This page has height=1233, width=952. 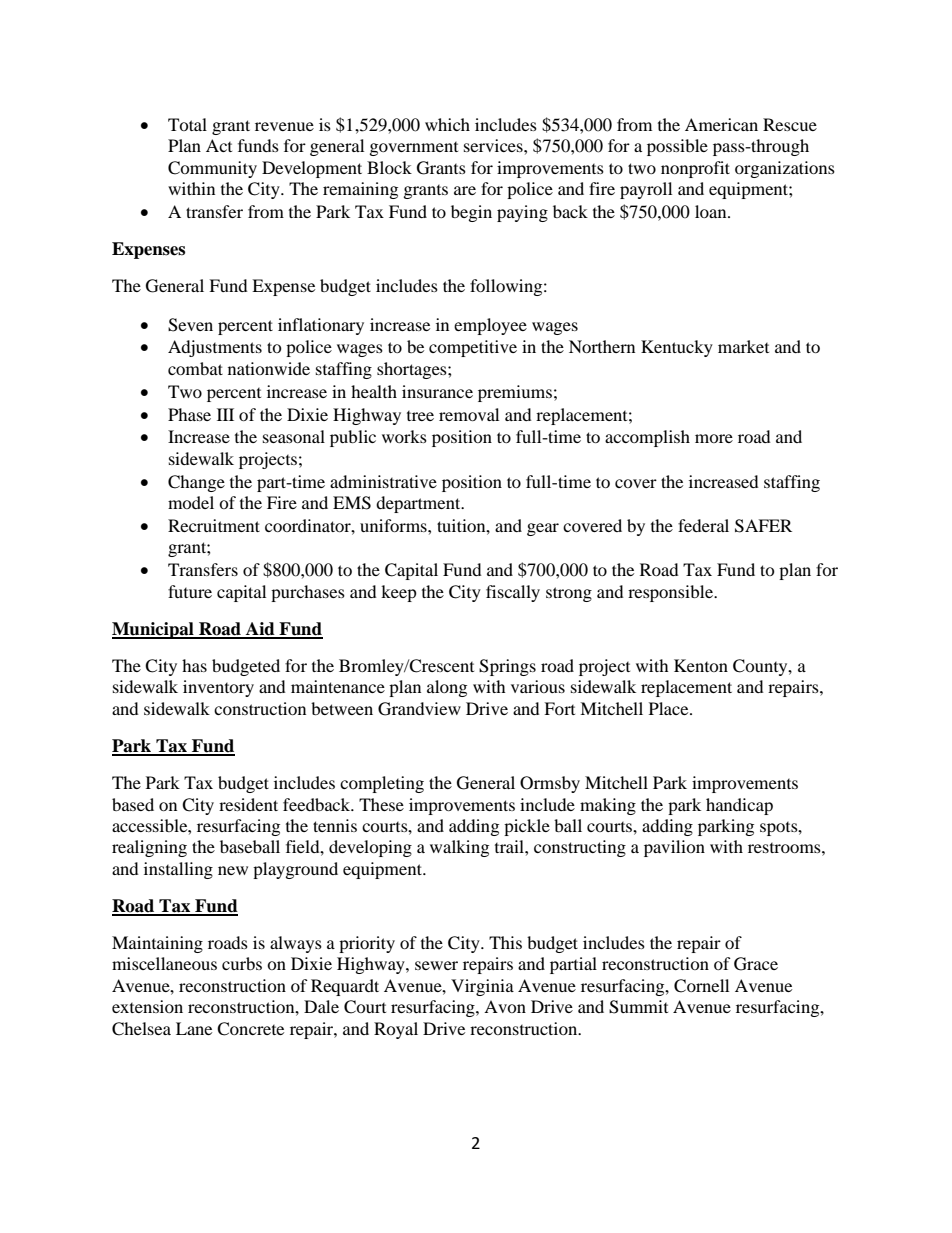 I want to click on Concrete, so click(x=250, y=1029).
